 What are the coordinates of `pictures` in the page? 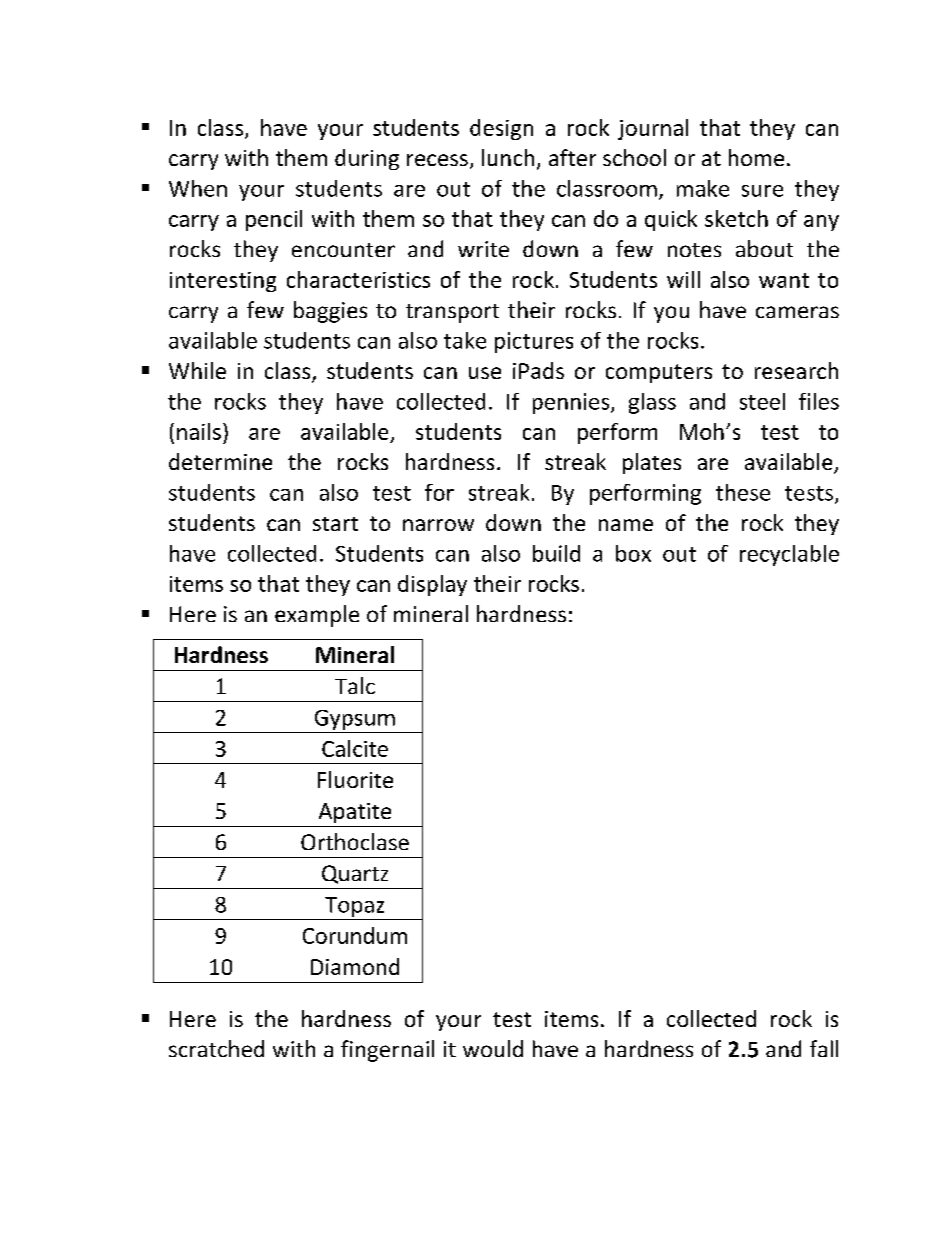 It's located at (534, 342).
